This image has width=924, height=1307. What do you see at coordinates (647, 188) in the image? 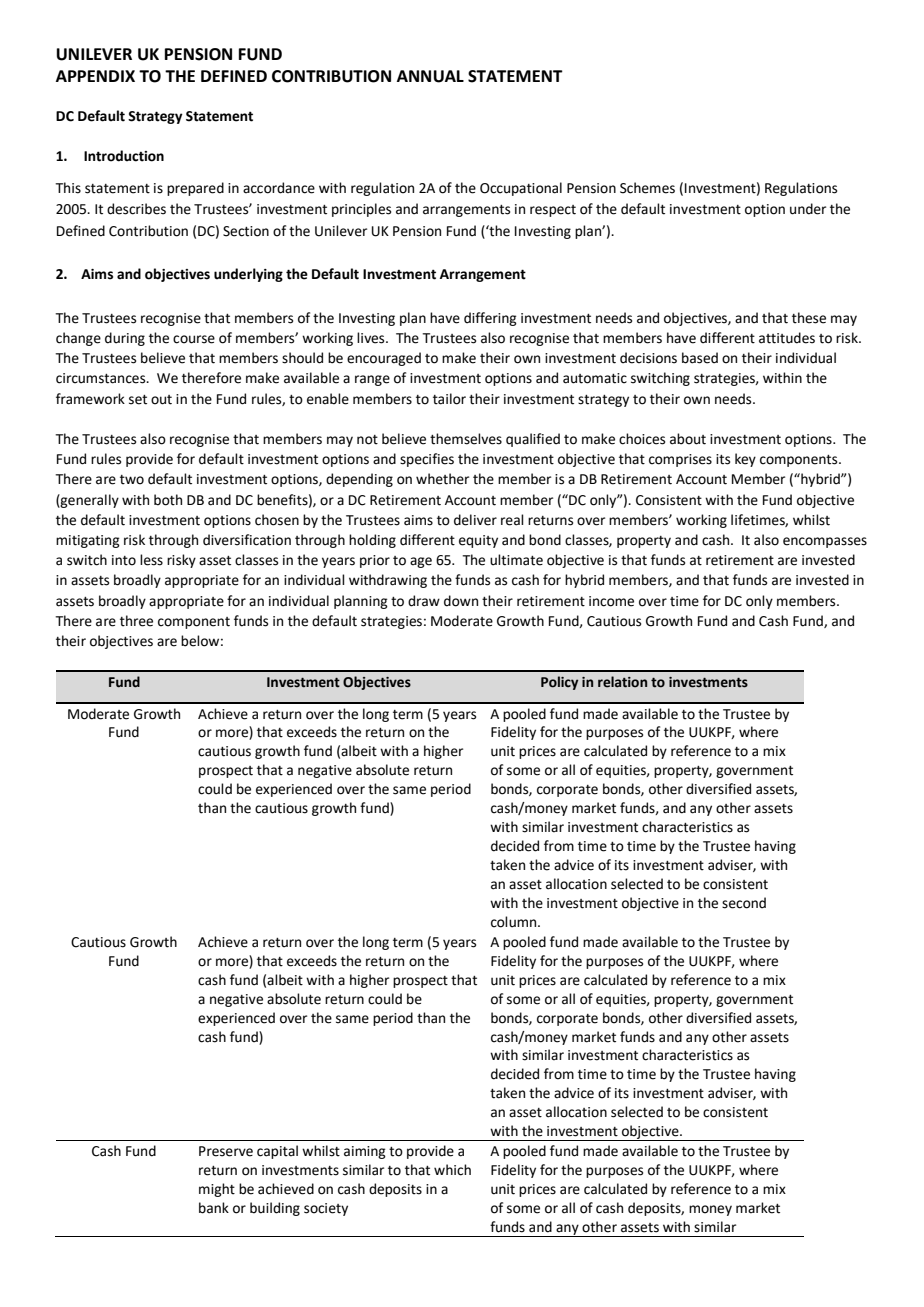
I see `Schemes` at bounding box center [647, 188].
